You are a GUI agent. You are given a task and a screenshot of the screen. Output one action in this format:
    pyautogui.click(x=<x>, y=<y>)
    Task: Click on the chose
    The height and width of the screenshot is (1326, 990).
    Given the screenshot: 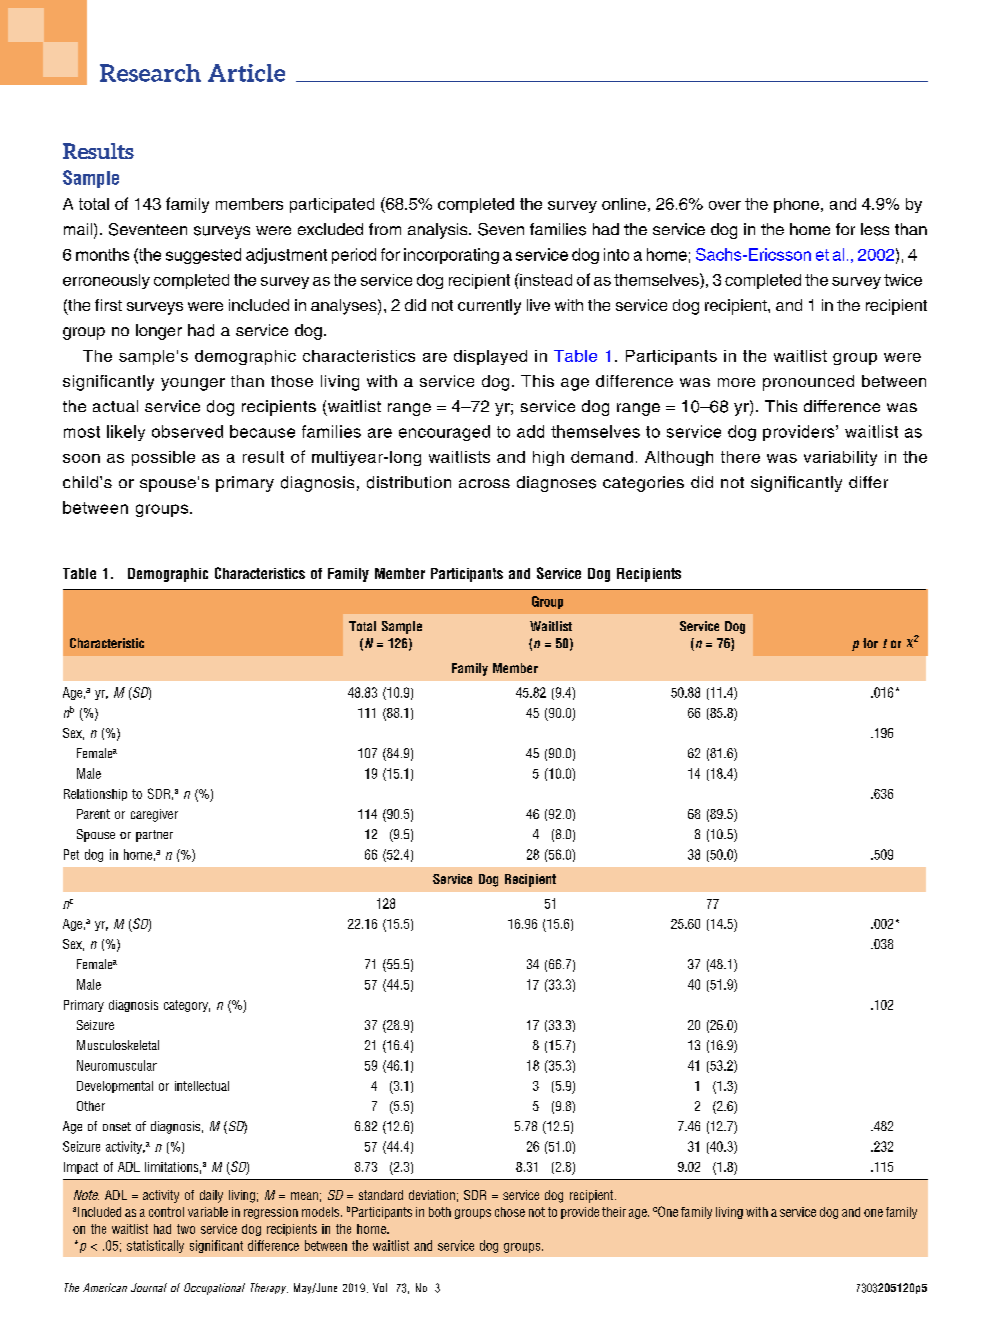 What is the action you would take?
    pyautogui.click(x=510, y=1212)
